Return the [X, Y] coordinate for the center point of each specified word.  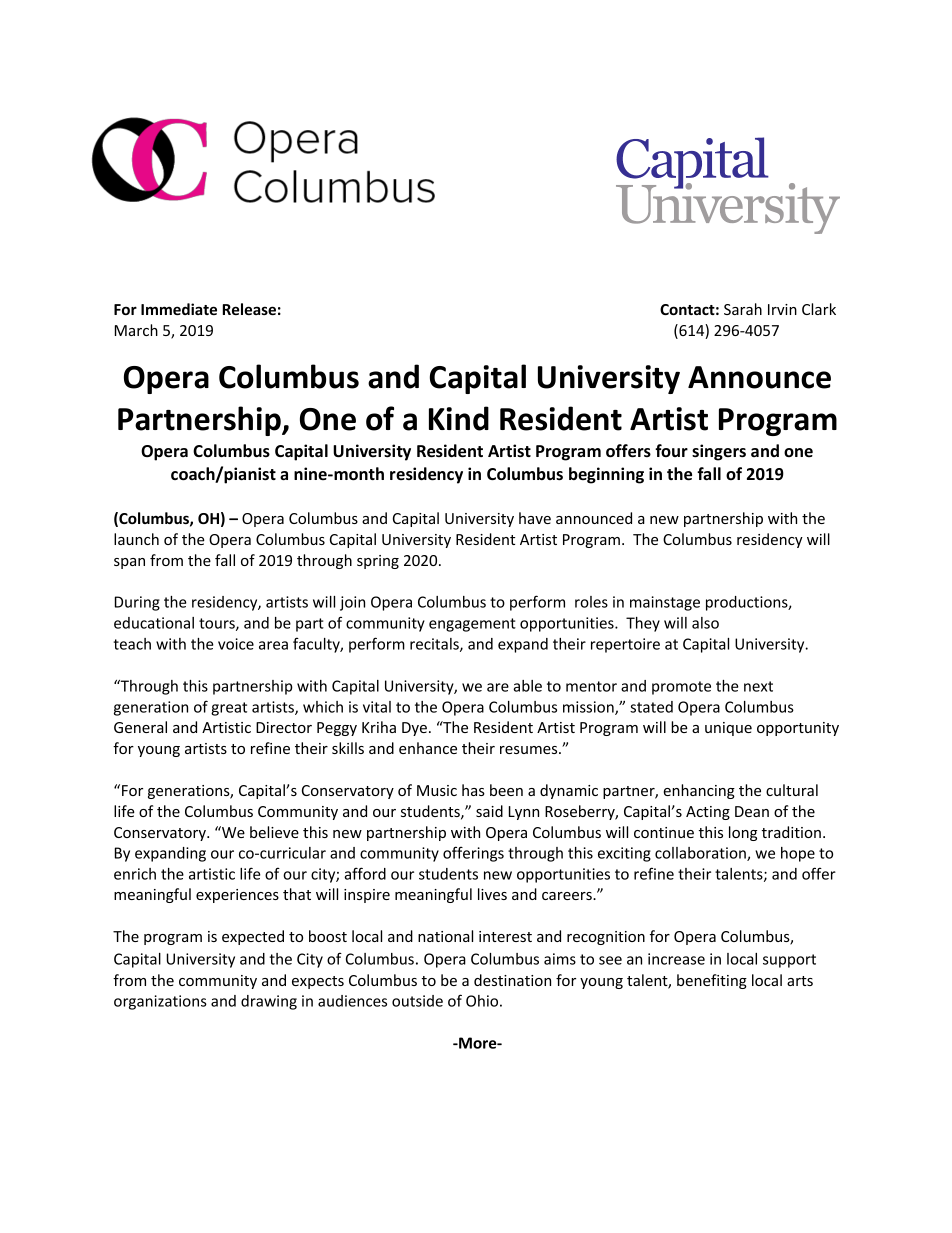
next [758, 686]
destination [512, 980]
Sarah [743, 309]
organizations [160, 1002]
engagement [472, 625]
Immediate [179, 309]
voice [236, 644]
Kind [459, 418]
